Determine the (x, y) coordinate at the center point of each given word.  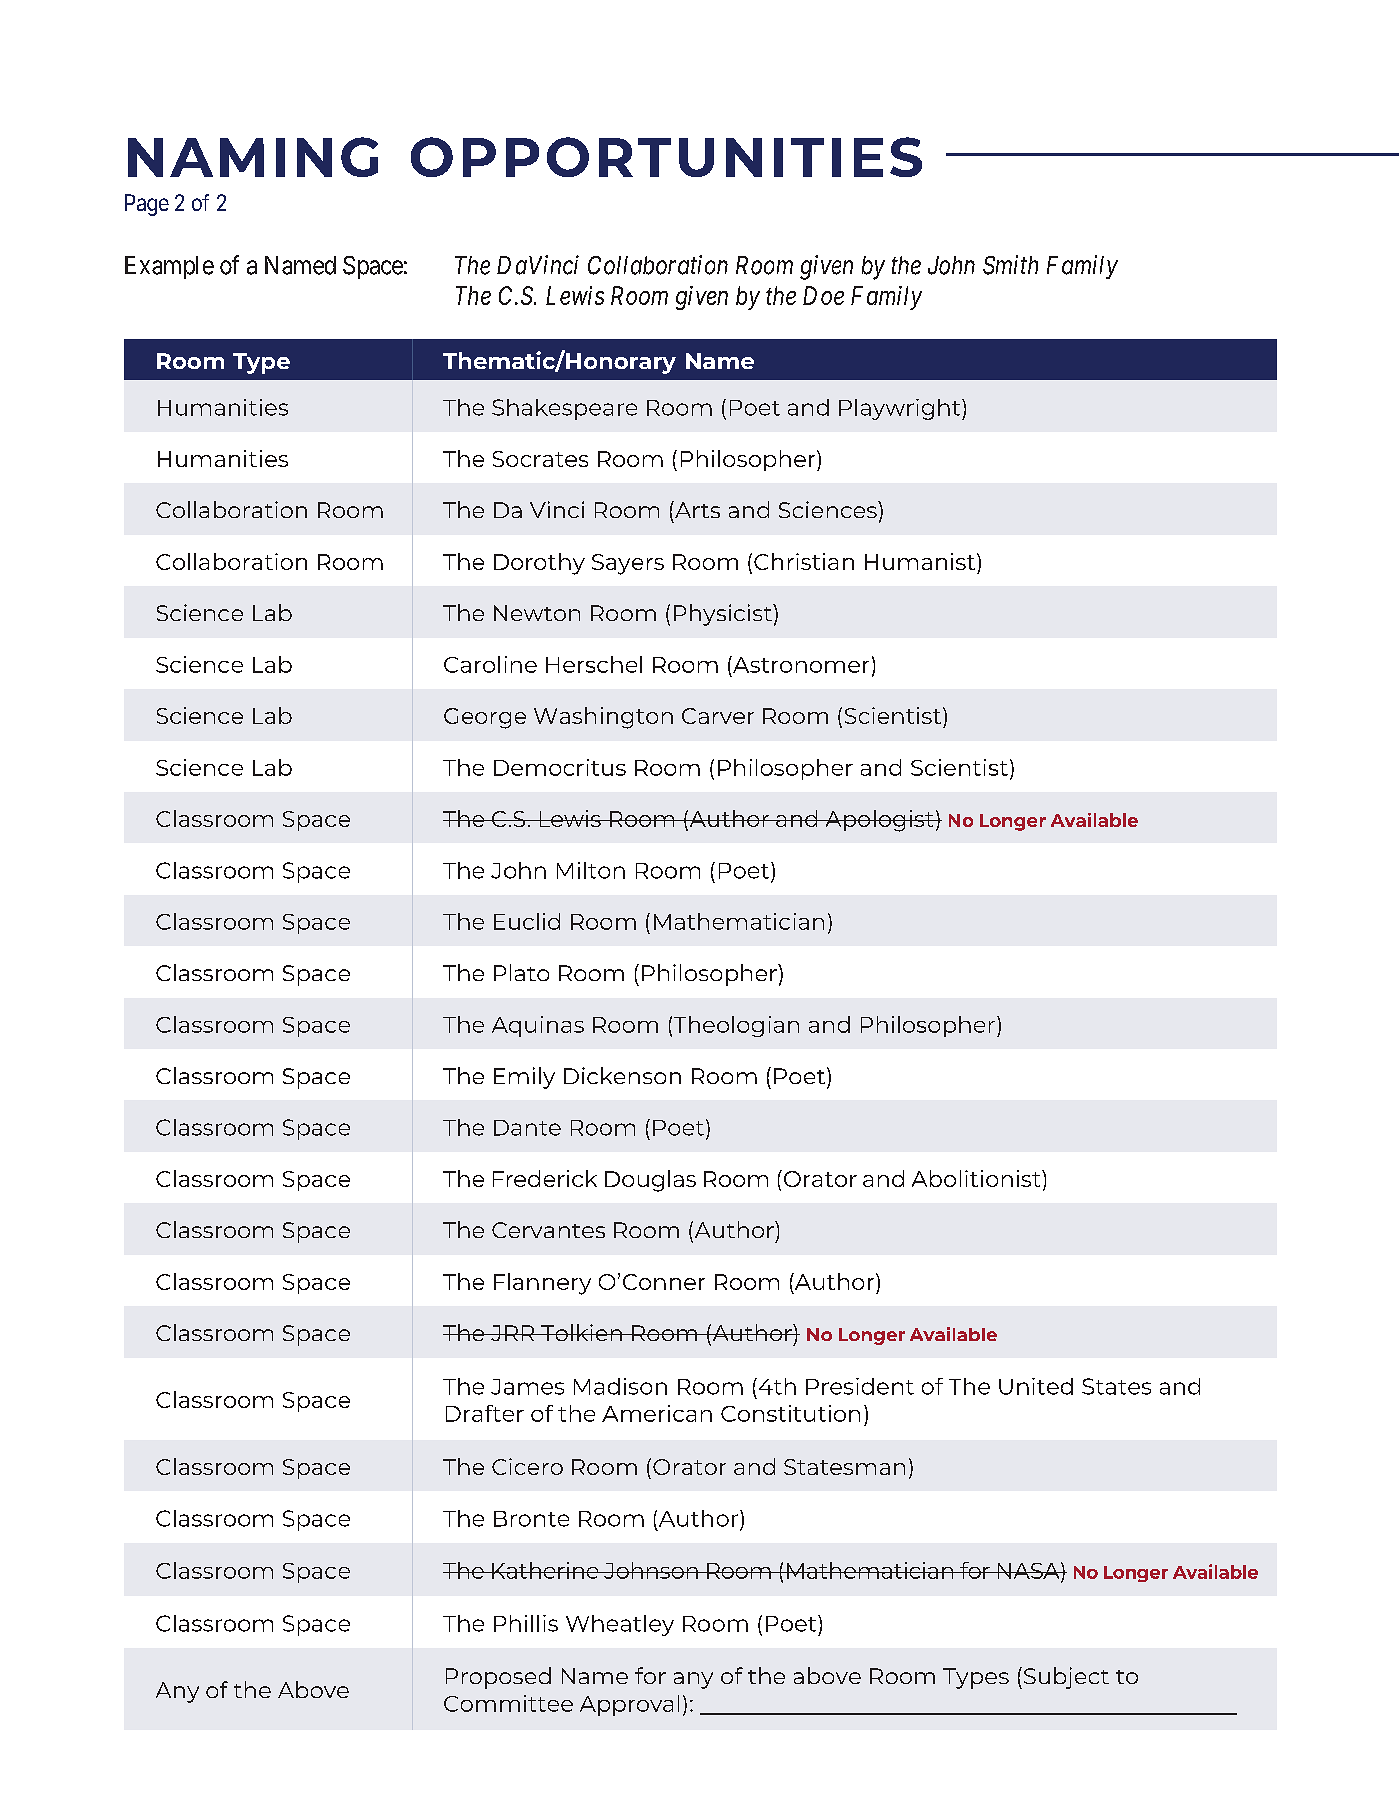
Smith (1010, 265)
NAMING (253, 157)
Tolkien (581, 1332)
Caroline (490, 664)
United (1036, 1386)
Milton (591, 870)
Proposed (498, 1678)
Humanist (921, 561)
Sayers (628, 564)
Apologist (879, 821)
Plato (521, 972)
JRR (513, 1333)
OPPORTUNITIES (666, 157)
